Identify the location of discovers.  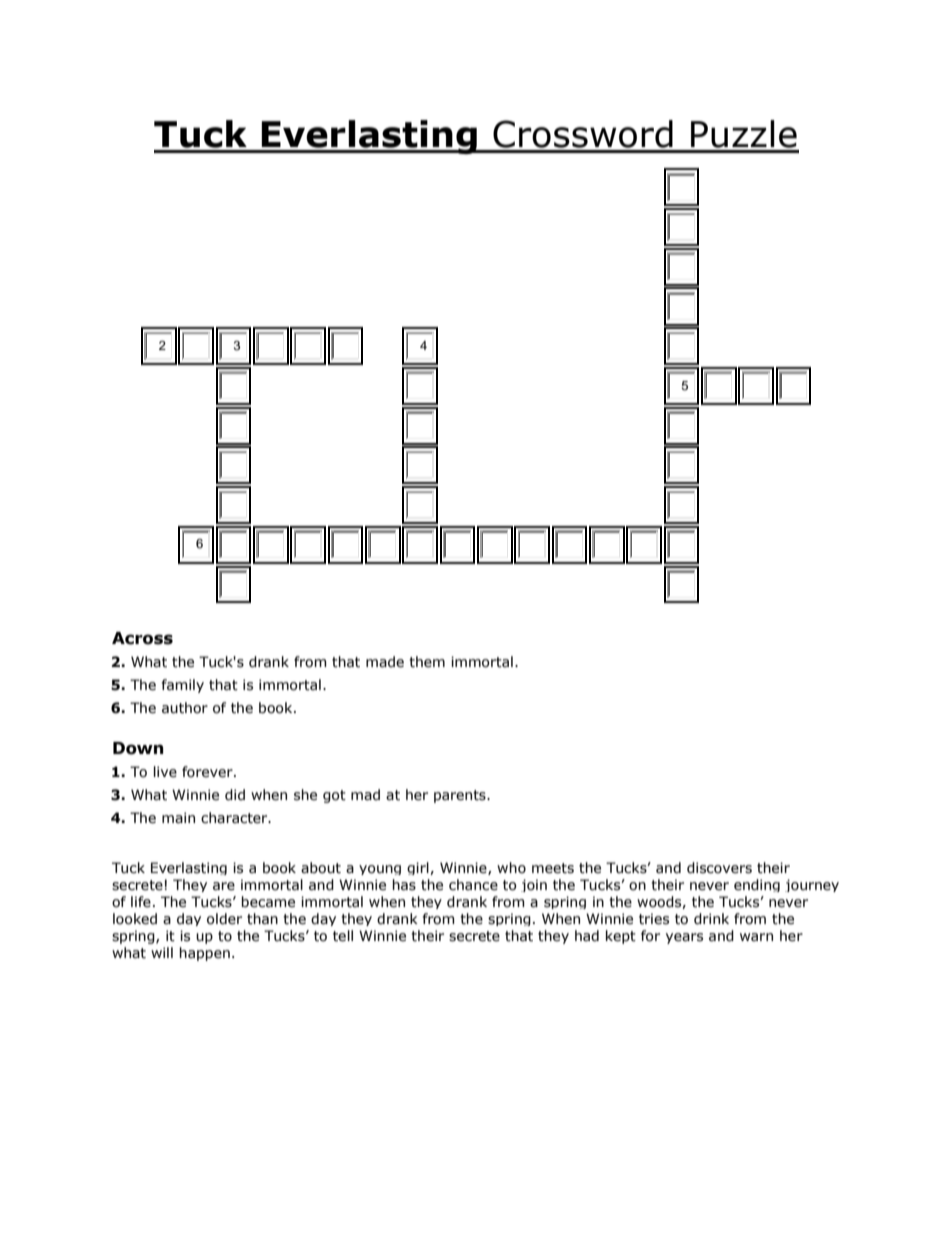
(719, 868).
